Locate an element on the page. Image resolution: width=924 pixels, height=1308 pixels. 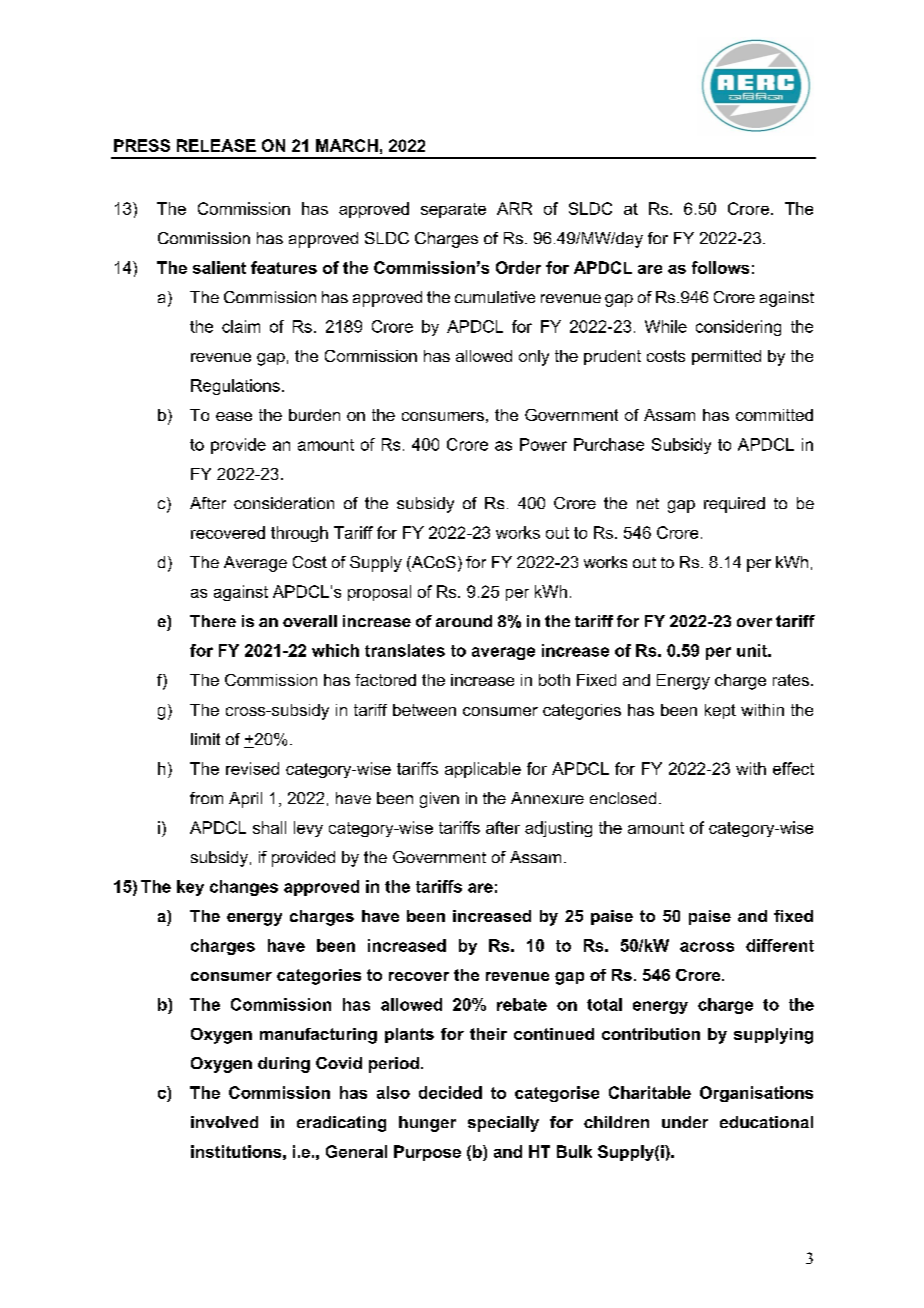
involved is located at coordinates (224, 1122).
